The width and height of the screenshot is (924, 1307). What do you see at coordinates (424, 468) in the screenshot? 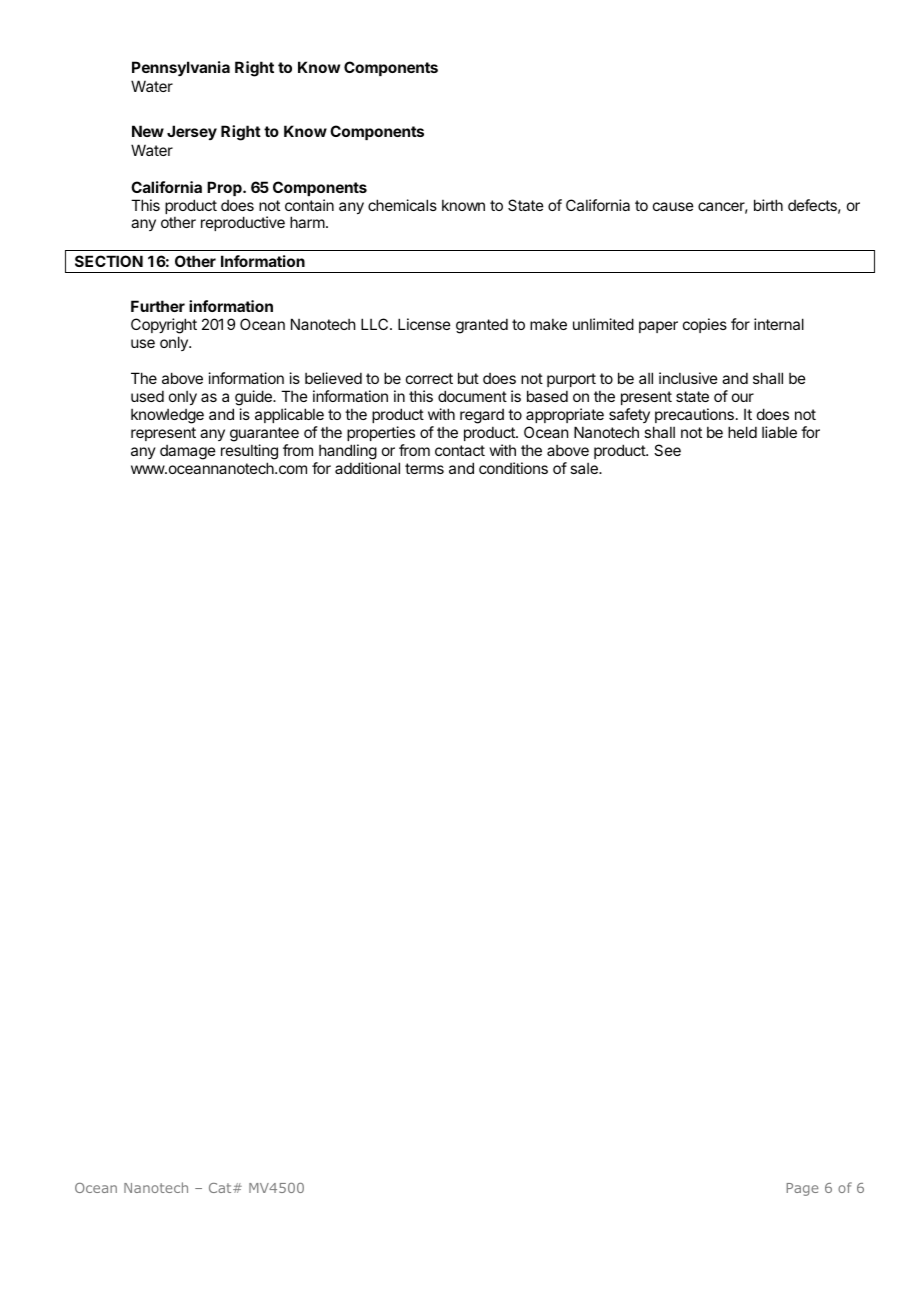
I see `terms` at bounding box center [424, 468].
